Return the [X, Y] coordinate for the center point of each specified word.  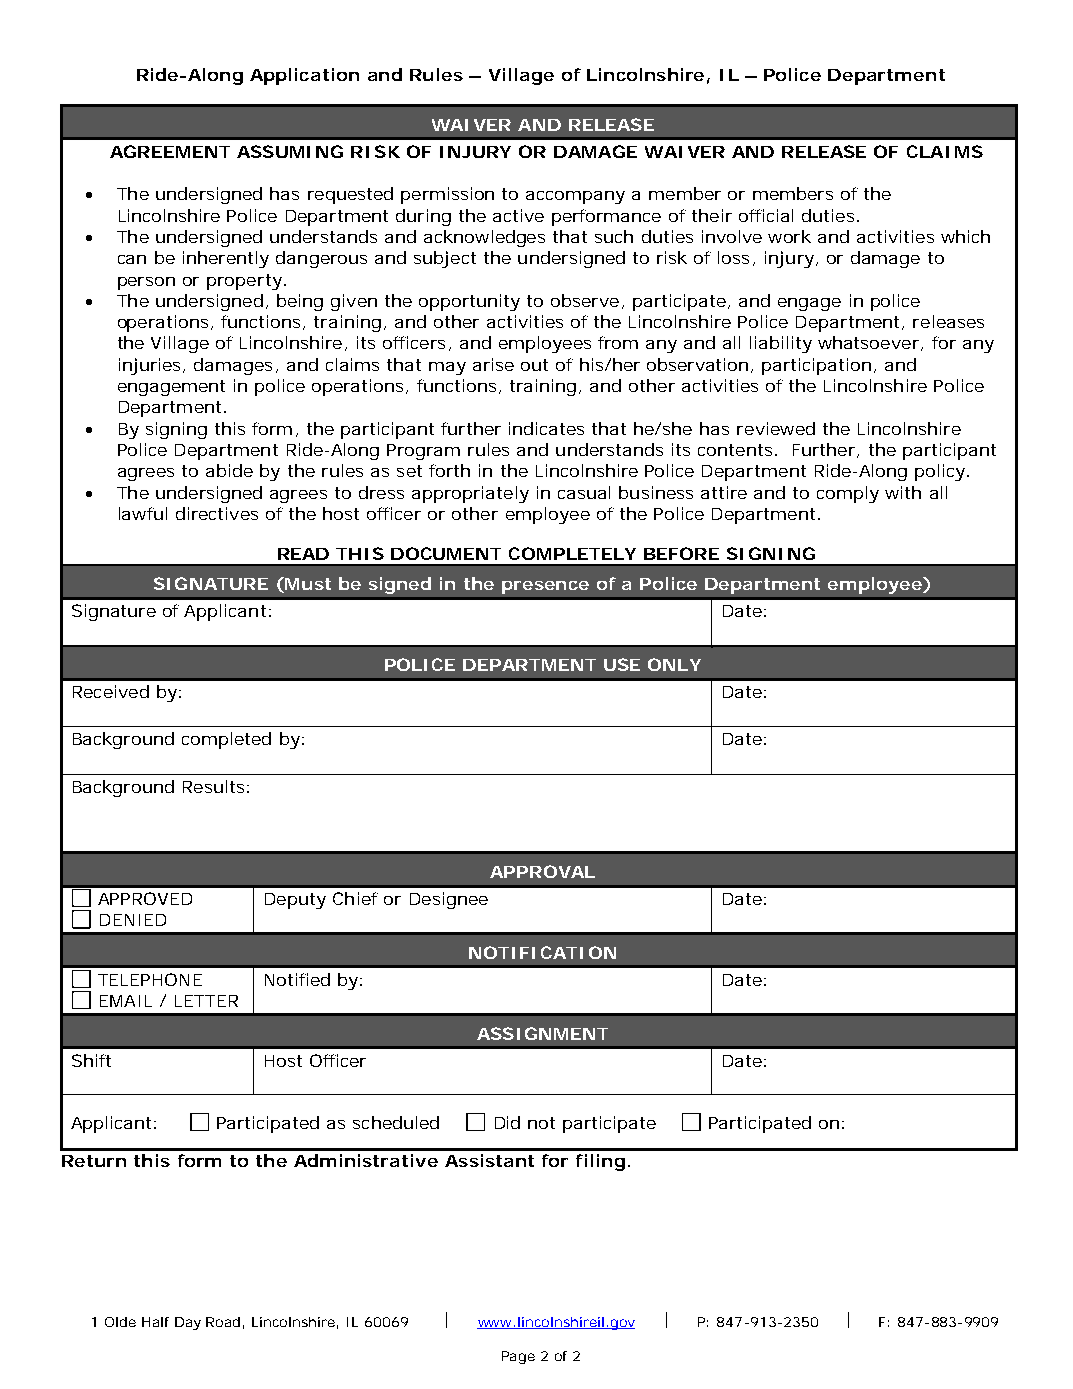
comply [848, 494]
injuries [151, 366]
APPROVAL [542, 871]
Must [308, 584]
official [766, 215]
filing [600, 1162]
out [534, 365]
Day [188, 1323]
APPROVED [145, 898]
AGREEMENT [170, 151]
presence [545, 587]
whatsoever [870, 343]
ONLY [674, 664]
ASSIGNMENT [542, 1033]
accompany [575, 197]
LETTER [206, 1001]
